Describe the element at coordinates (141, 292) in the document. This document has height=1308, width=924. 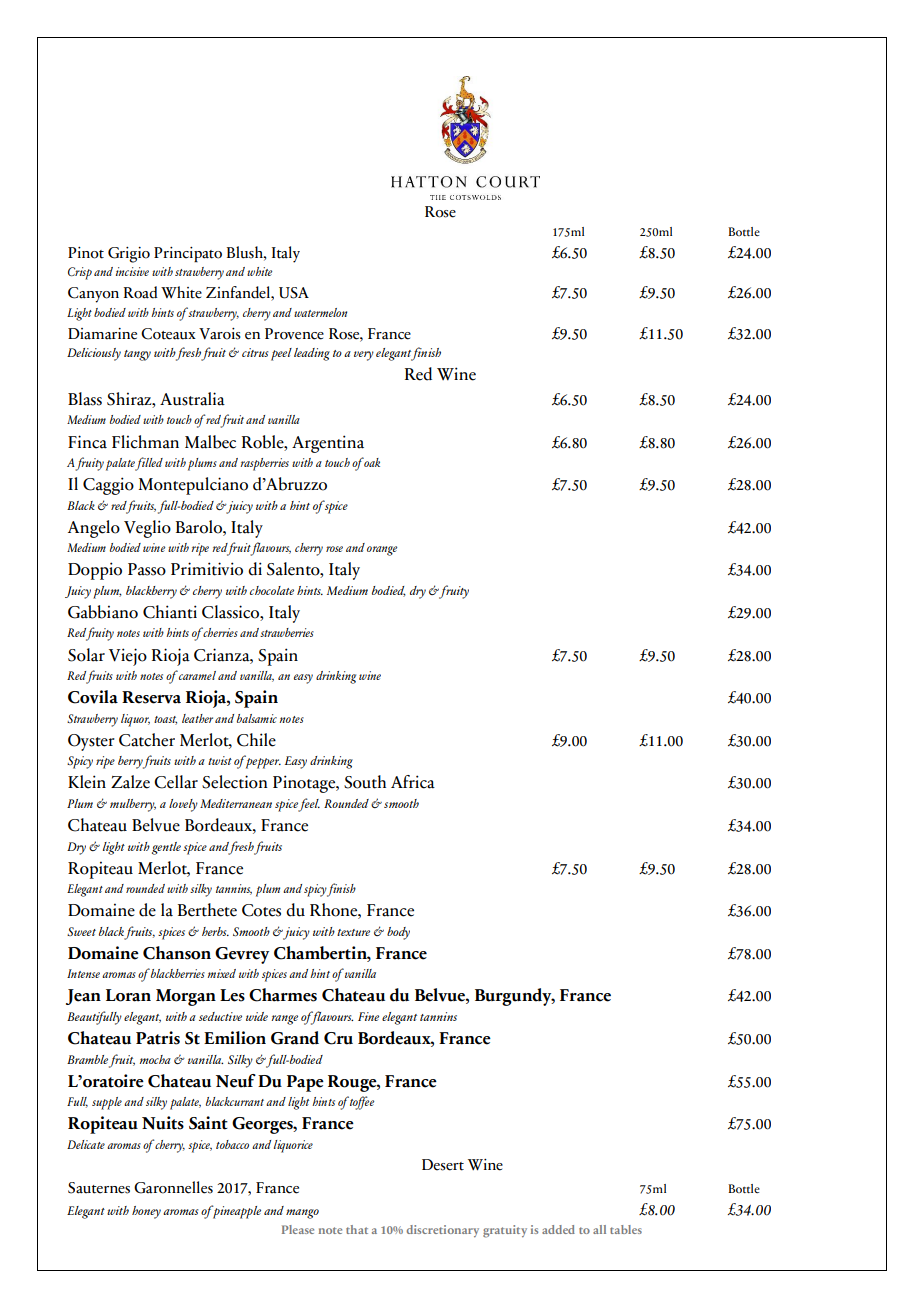
I see `Road` at that location.
